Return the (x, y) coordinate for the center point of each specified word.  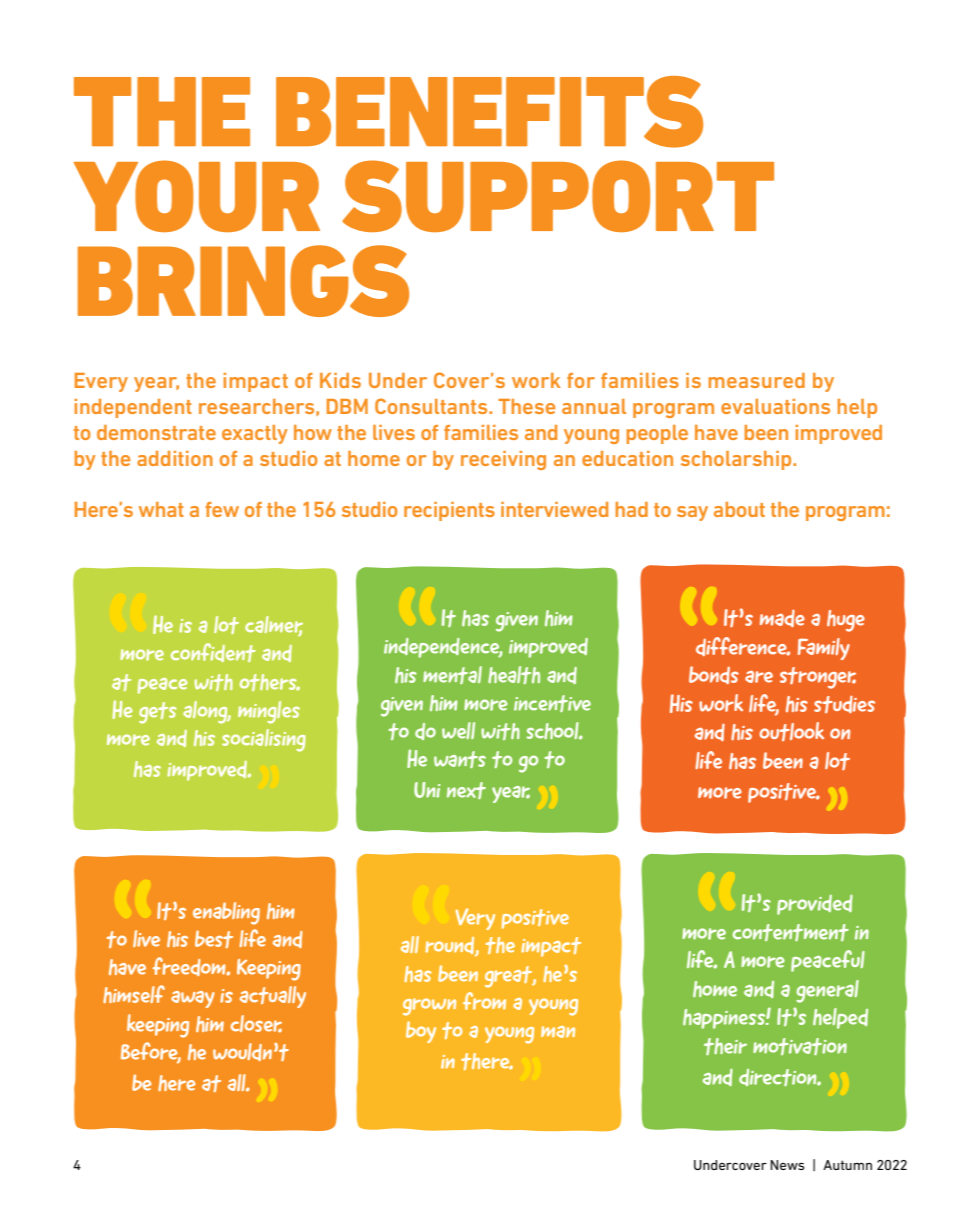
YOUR (197, 196)
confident (213, 652)
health (514, 675)
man (558, 1032)
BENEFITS (489, 112)
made (782, 618)
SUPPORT (558, 196)
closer (256, 1024)
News (787, 1165)
